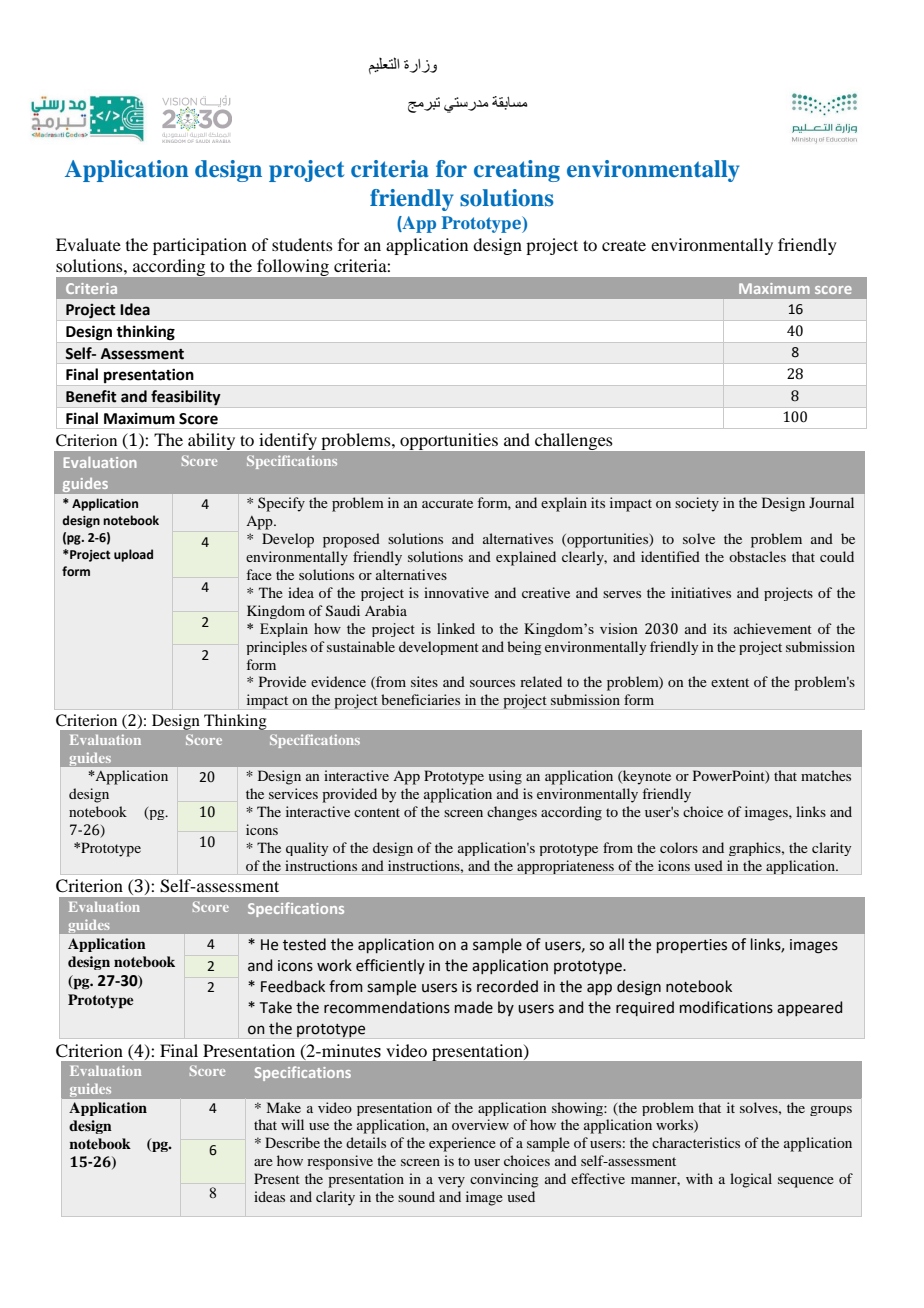 This page has height=1308, width=924. I want to click on Describe, so click(292, 1142).
